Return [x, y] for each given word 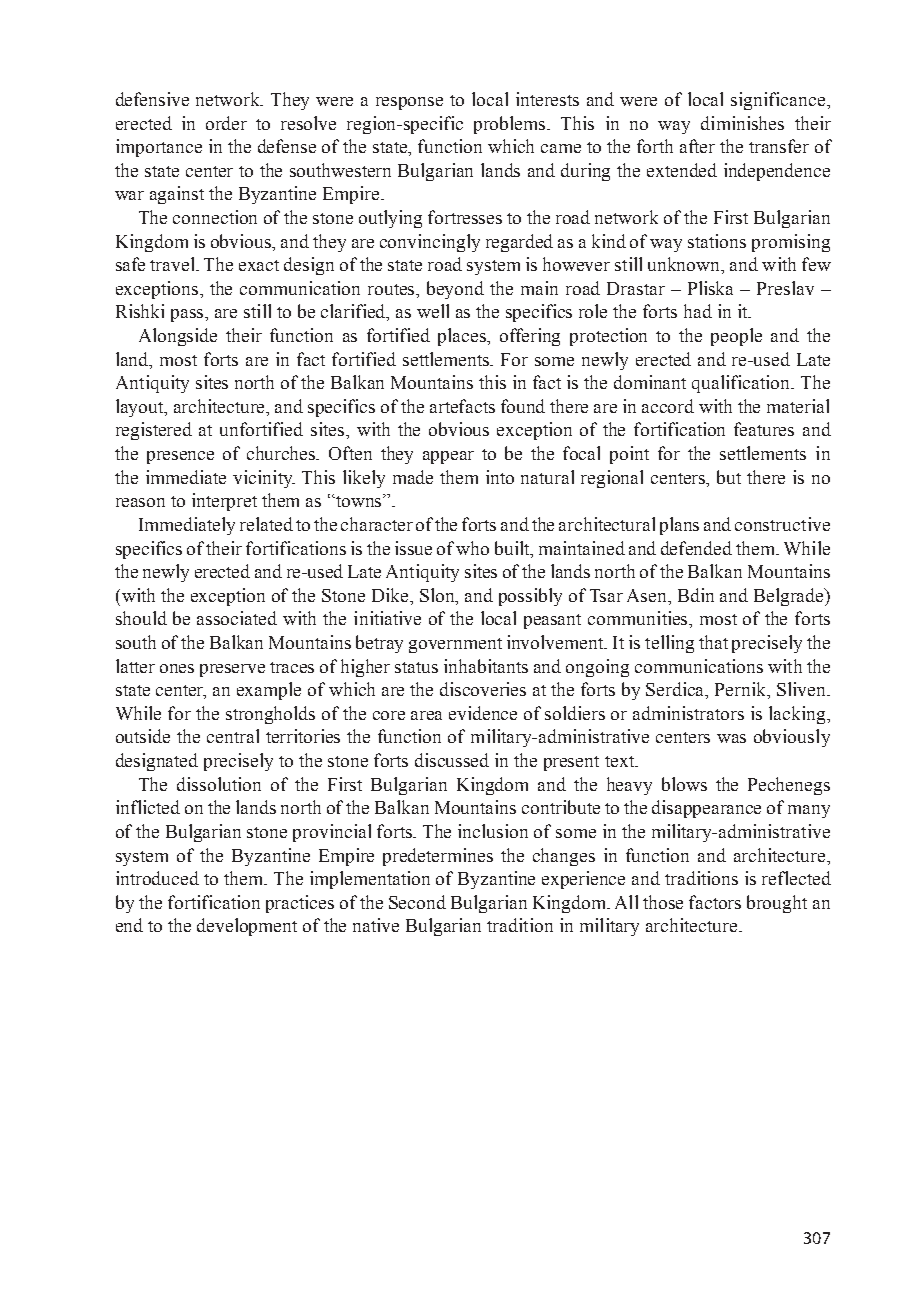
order [226, 123]
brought [777, 904]
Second [417, 902]
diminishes [742, 123]
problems [511, 125]
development [247, 927]
